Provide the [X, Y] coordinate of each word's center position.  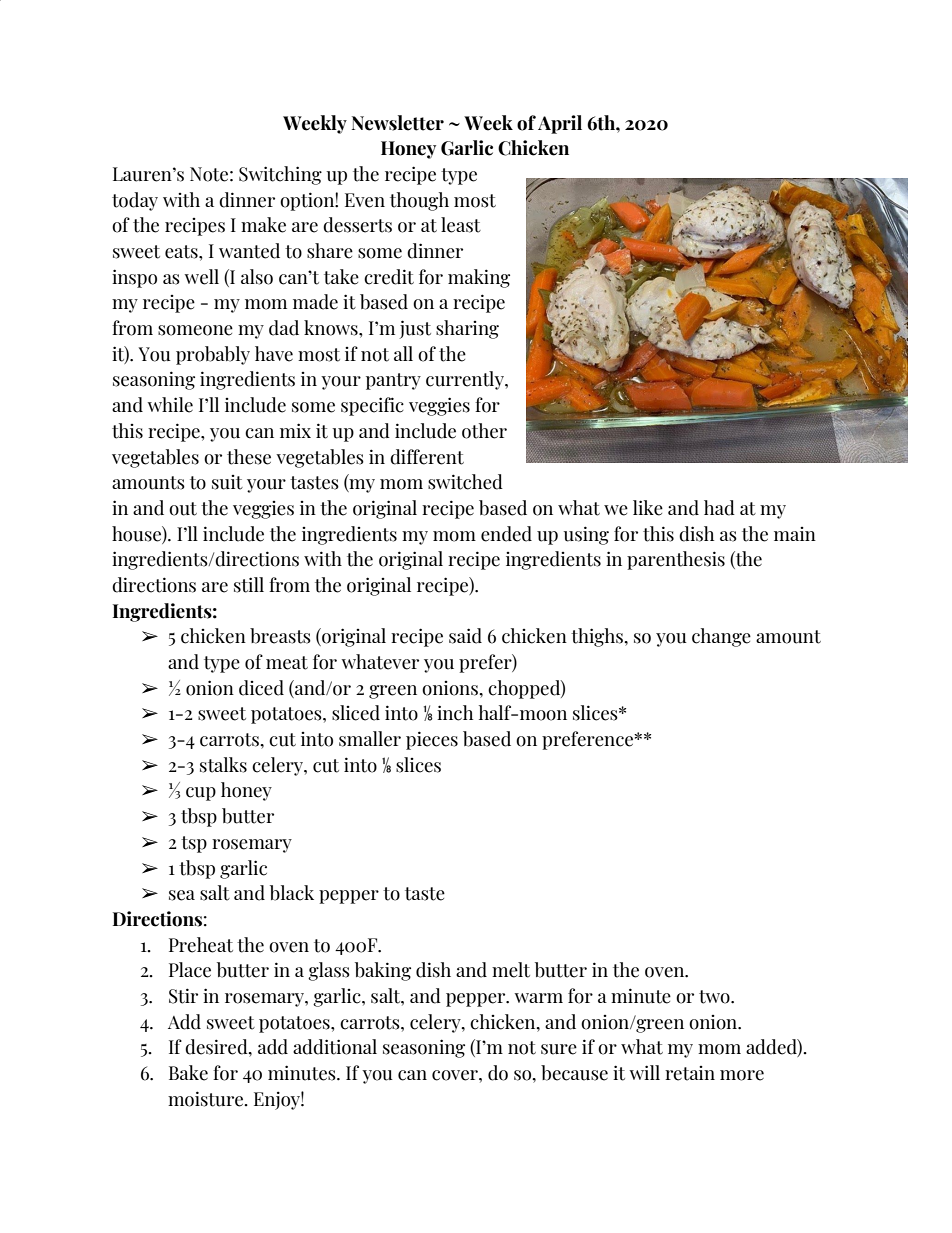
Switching [280, 175]
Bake [188, 1073]
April [560, 124]
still [249, 585]
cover [456, 1075]
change [721, 637]
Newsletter [398, 123]
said [465, 636]
